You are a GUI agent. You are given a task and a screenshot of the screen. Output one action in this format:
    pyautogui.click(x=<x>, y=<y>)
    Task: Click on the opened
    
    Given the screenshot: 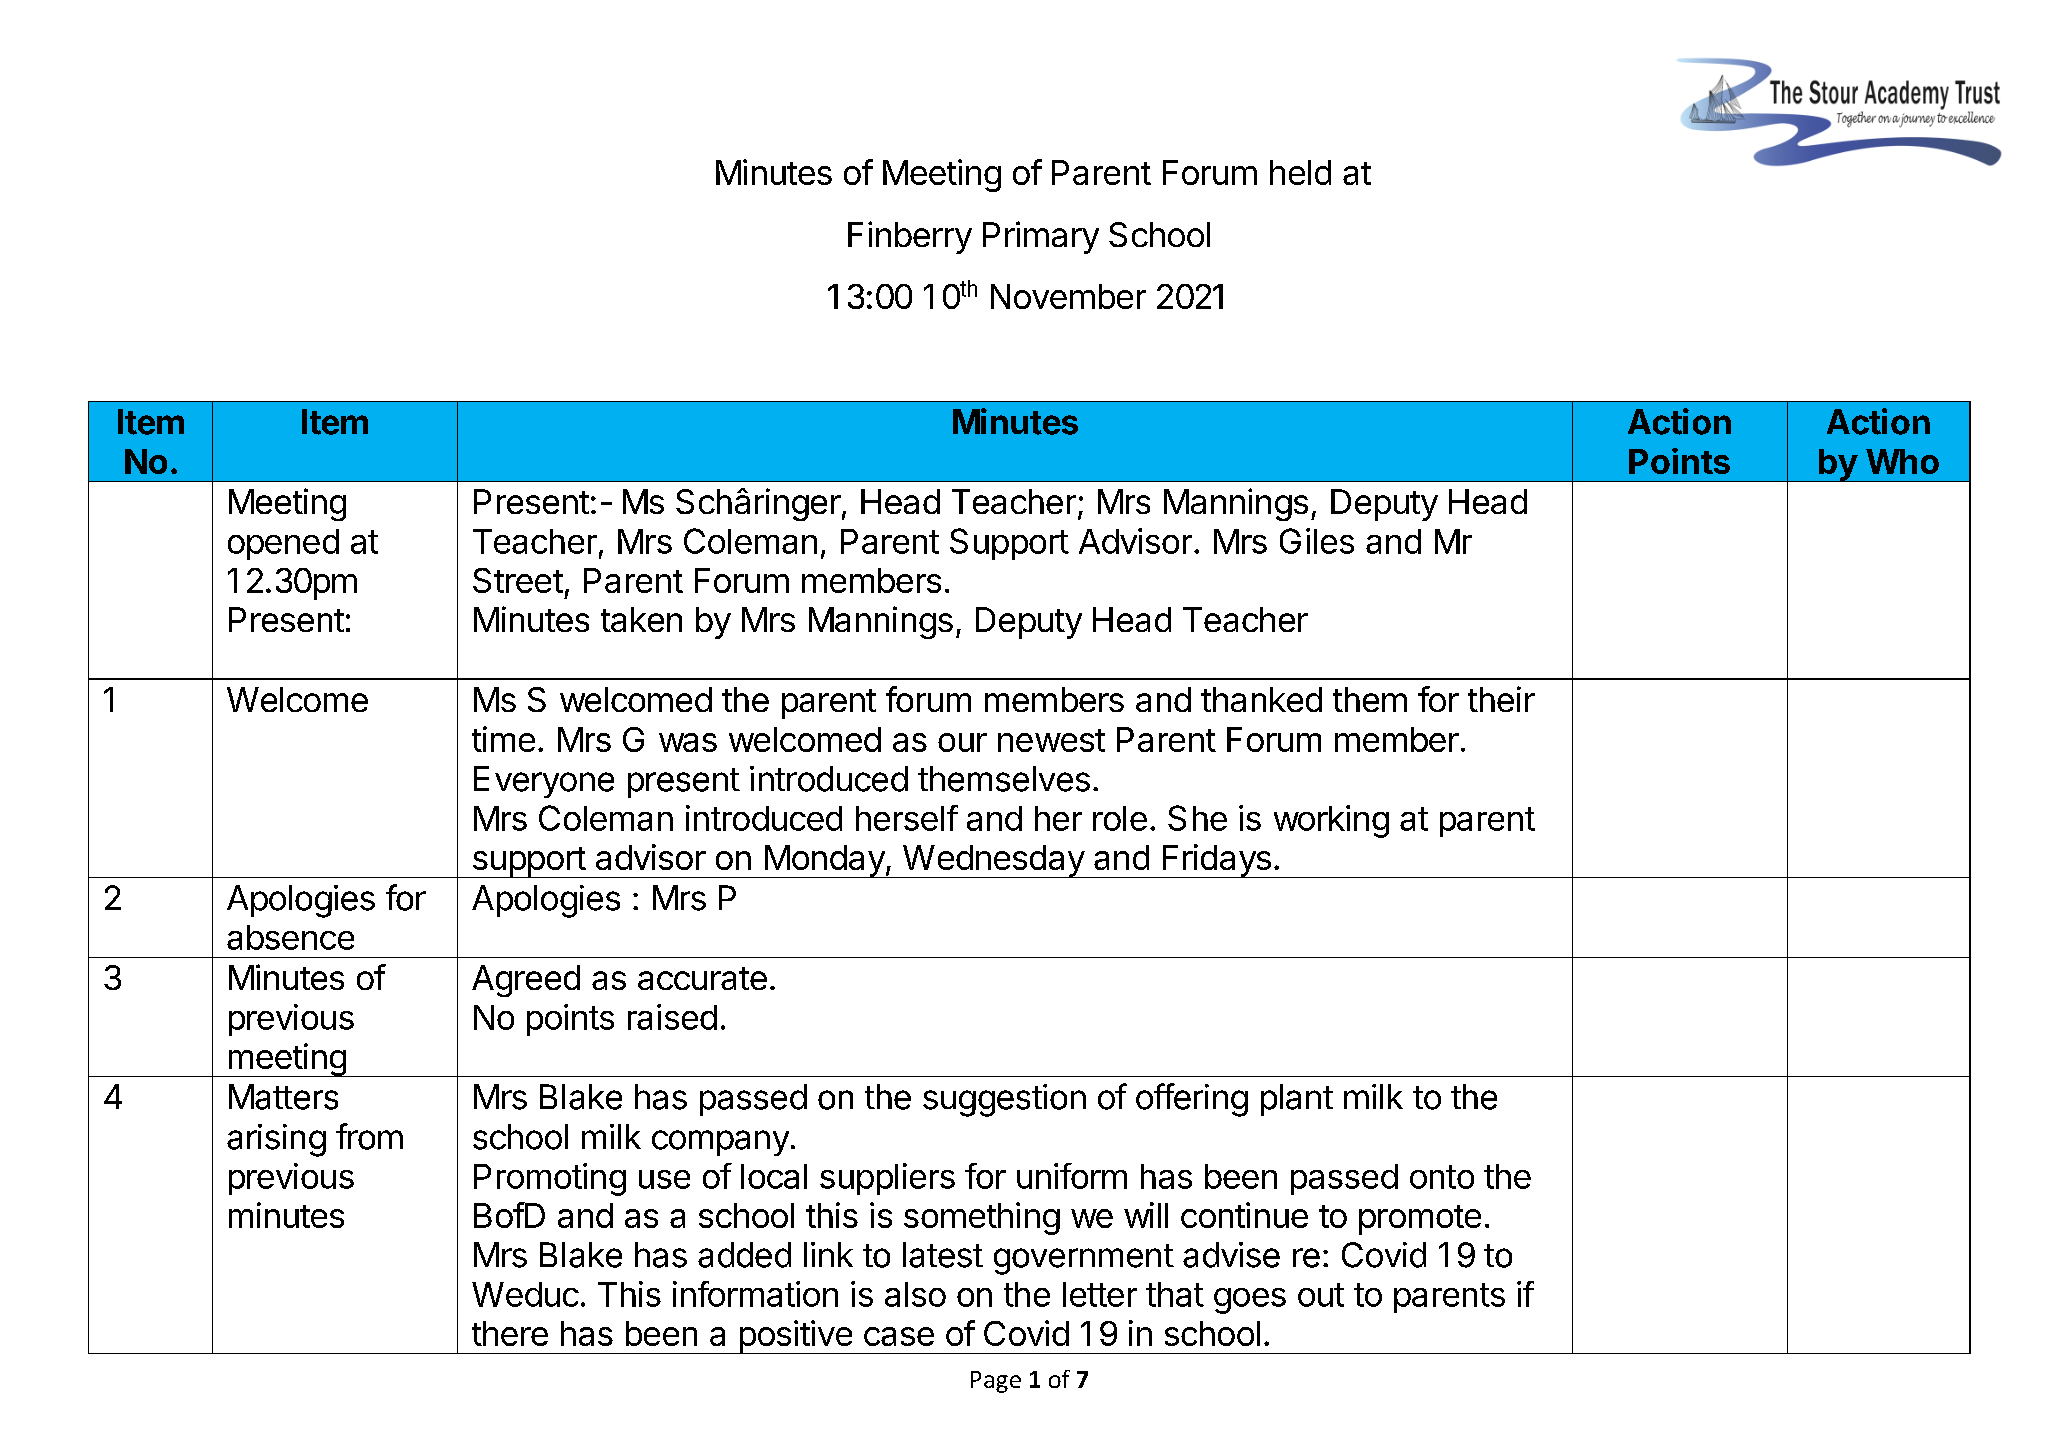 What is the action you would take?
    pyautogui.click(x=283, y=544)
